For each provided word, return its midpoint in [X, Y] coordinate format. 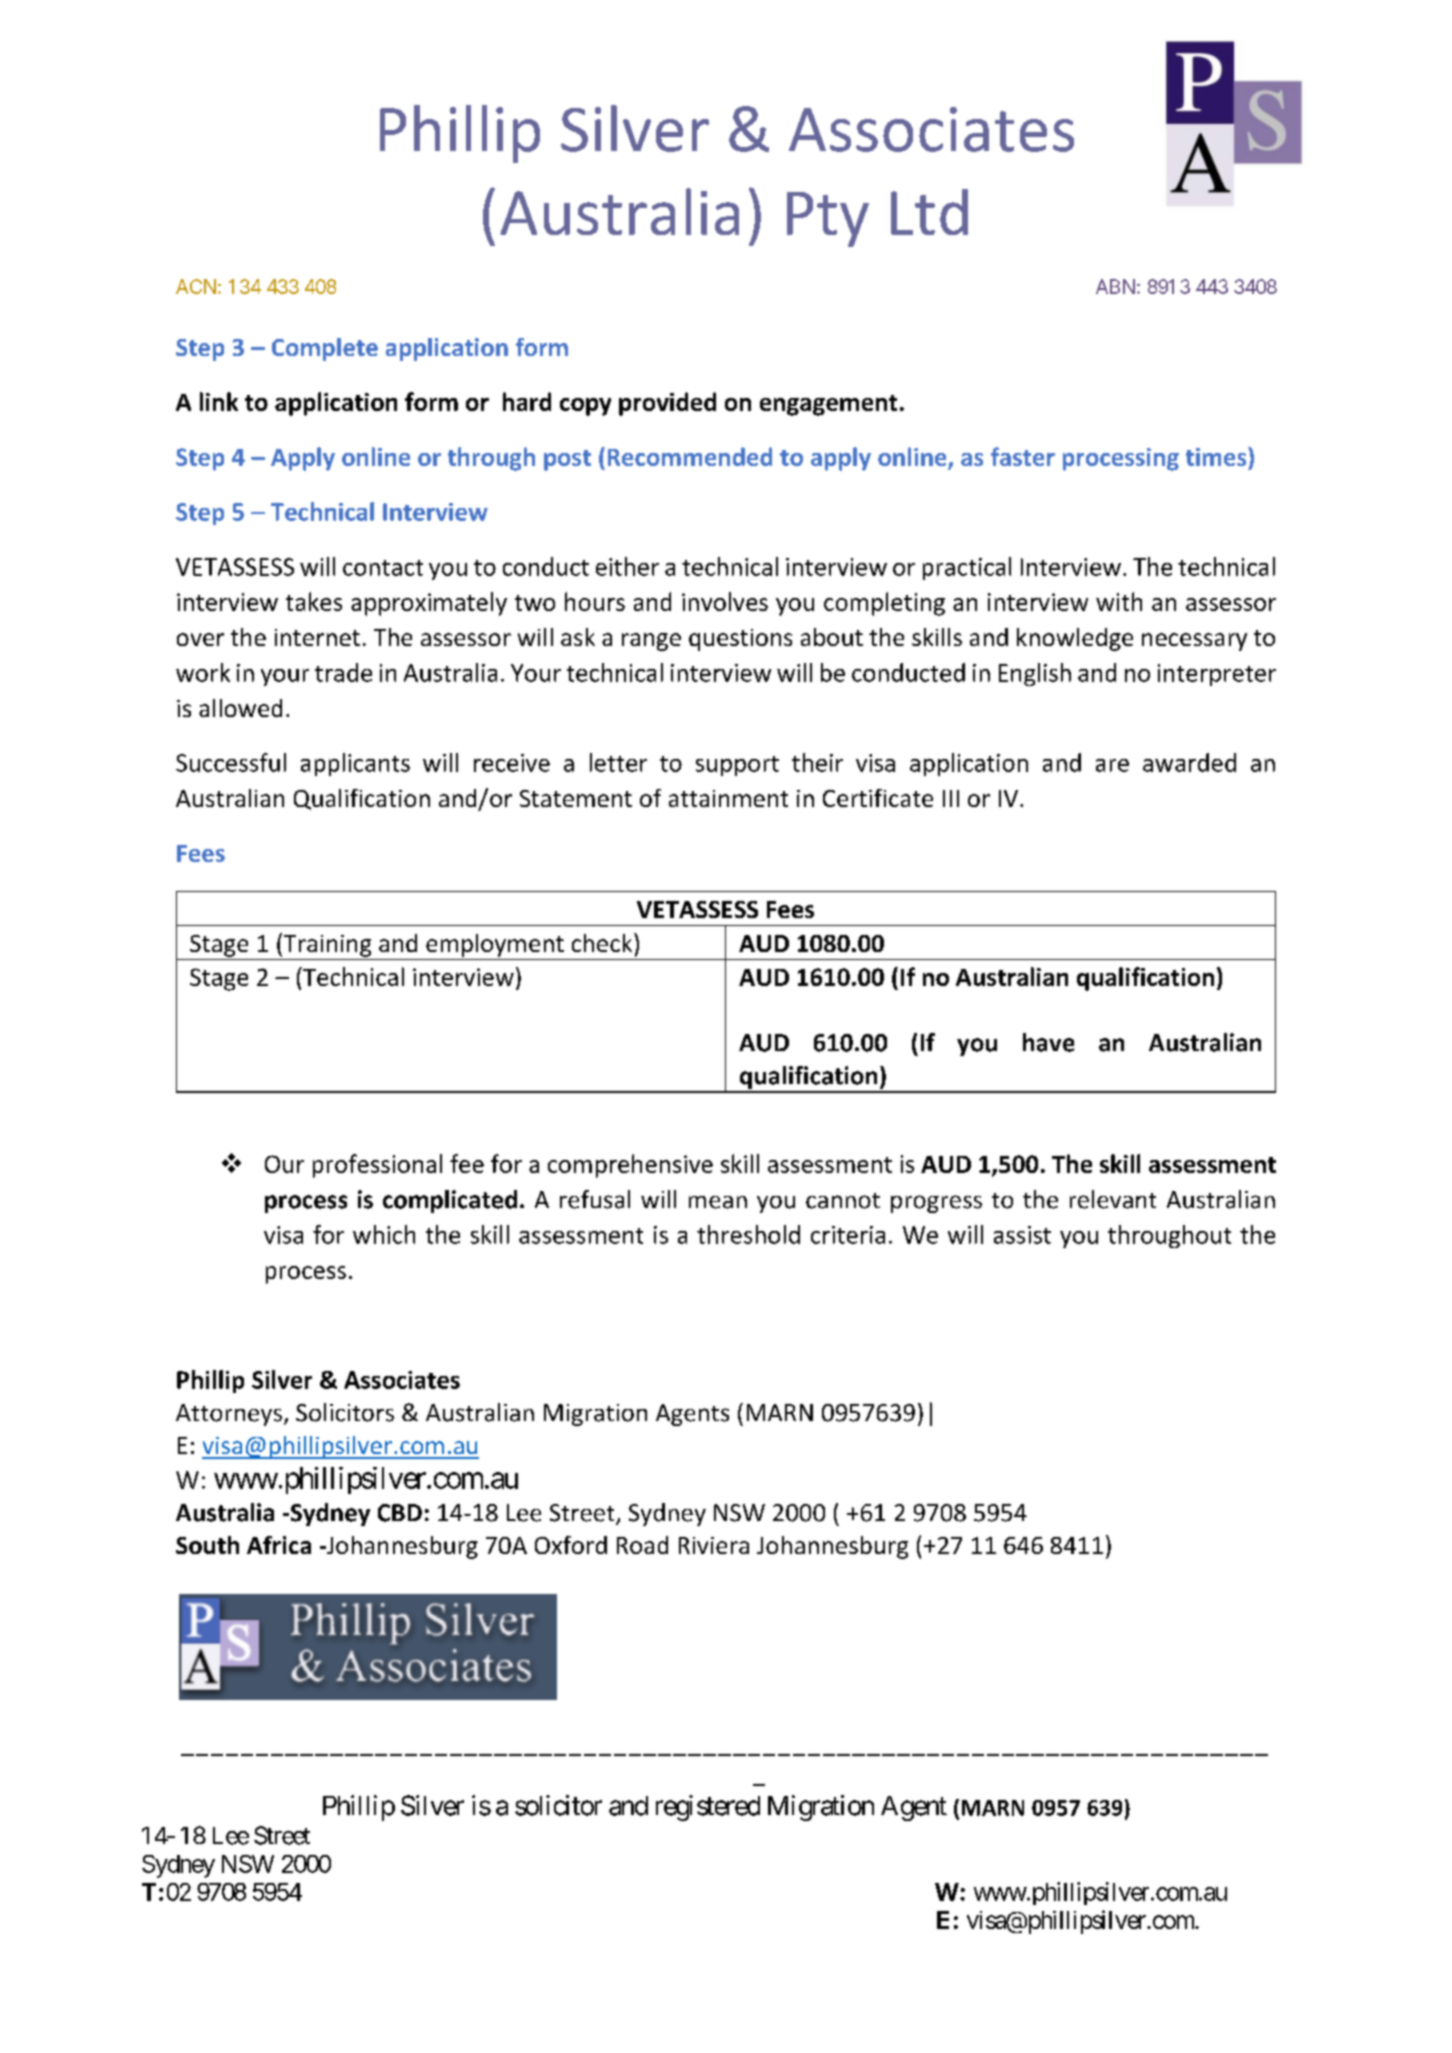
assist [1022, 1235]
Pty [828, 219]
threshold [748, 1234]
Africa [279, 1545]
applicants [355, 764]
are [1112, 765]
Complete [325, 349]
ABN [1115, 286]
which [384, 1234]
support [737, 766]
